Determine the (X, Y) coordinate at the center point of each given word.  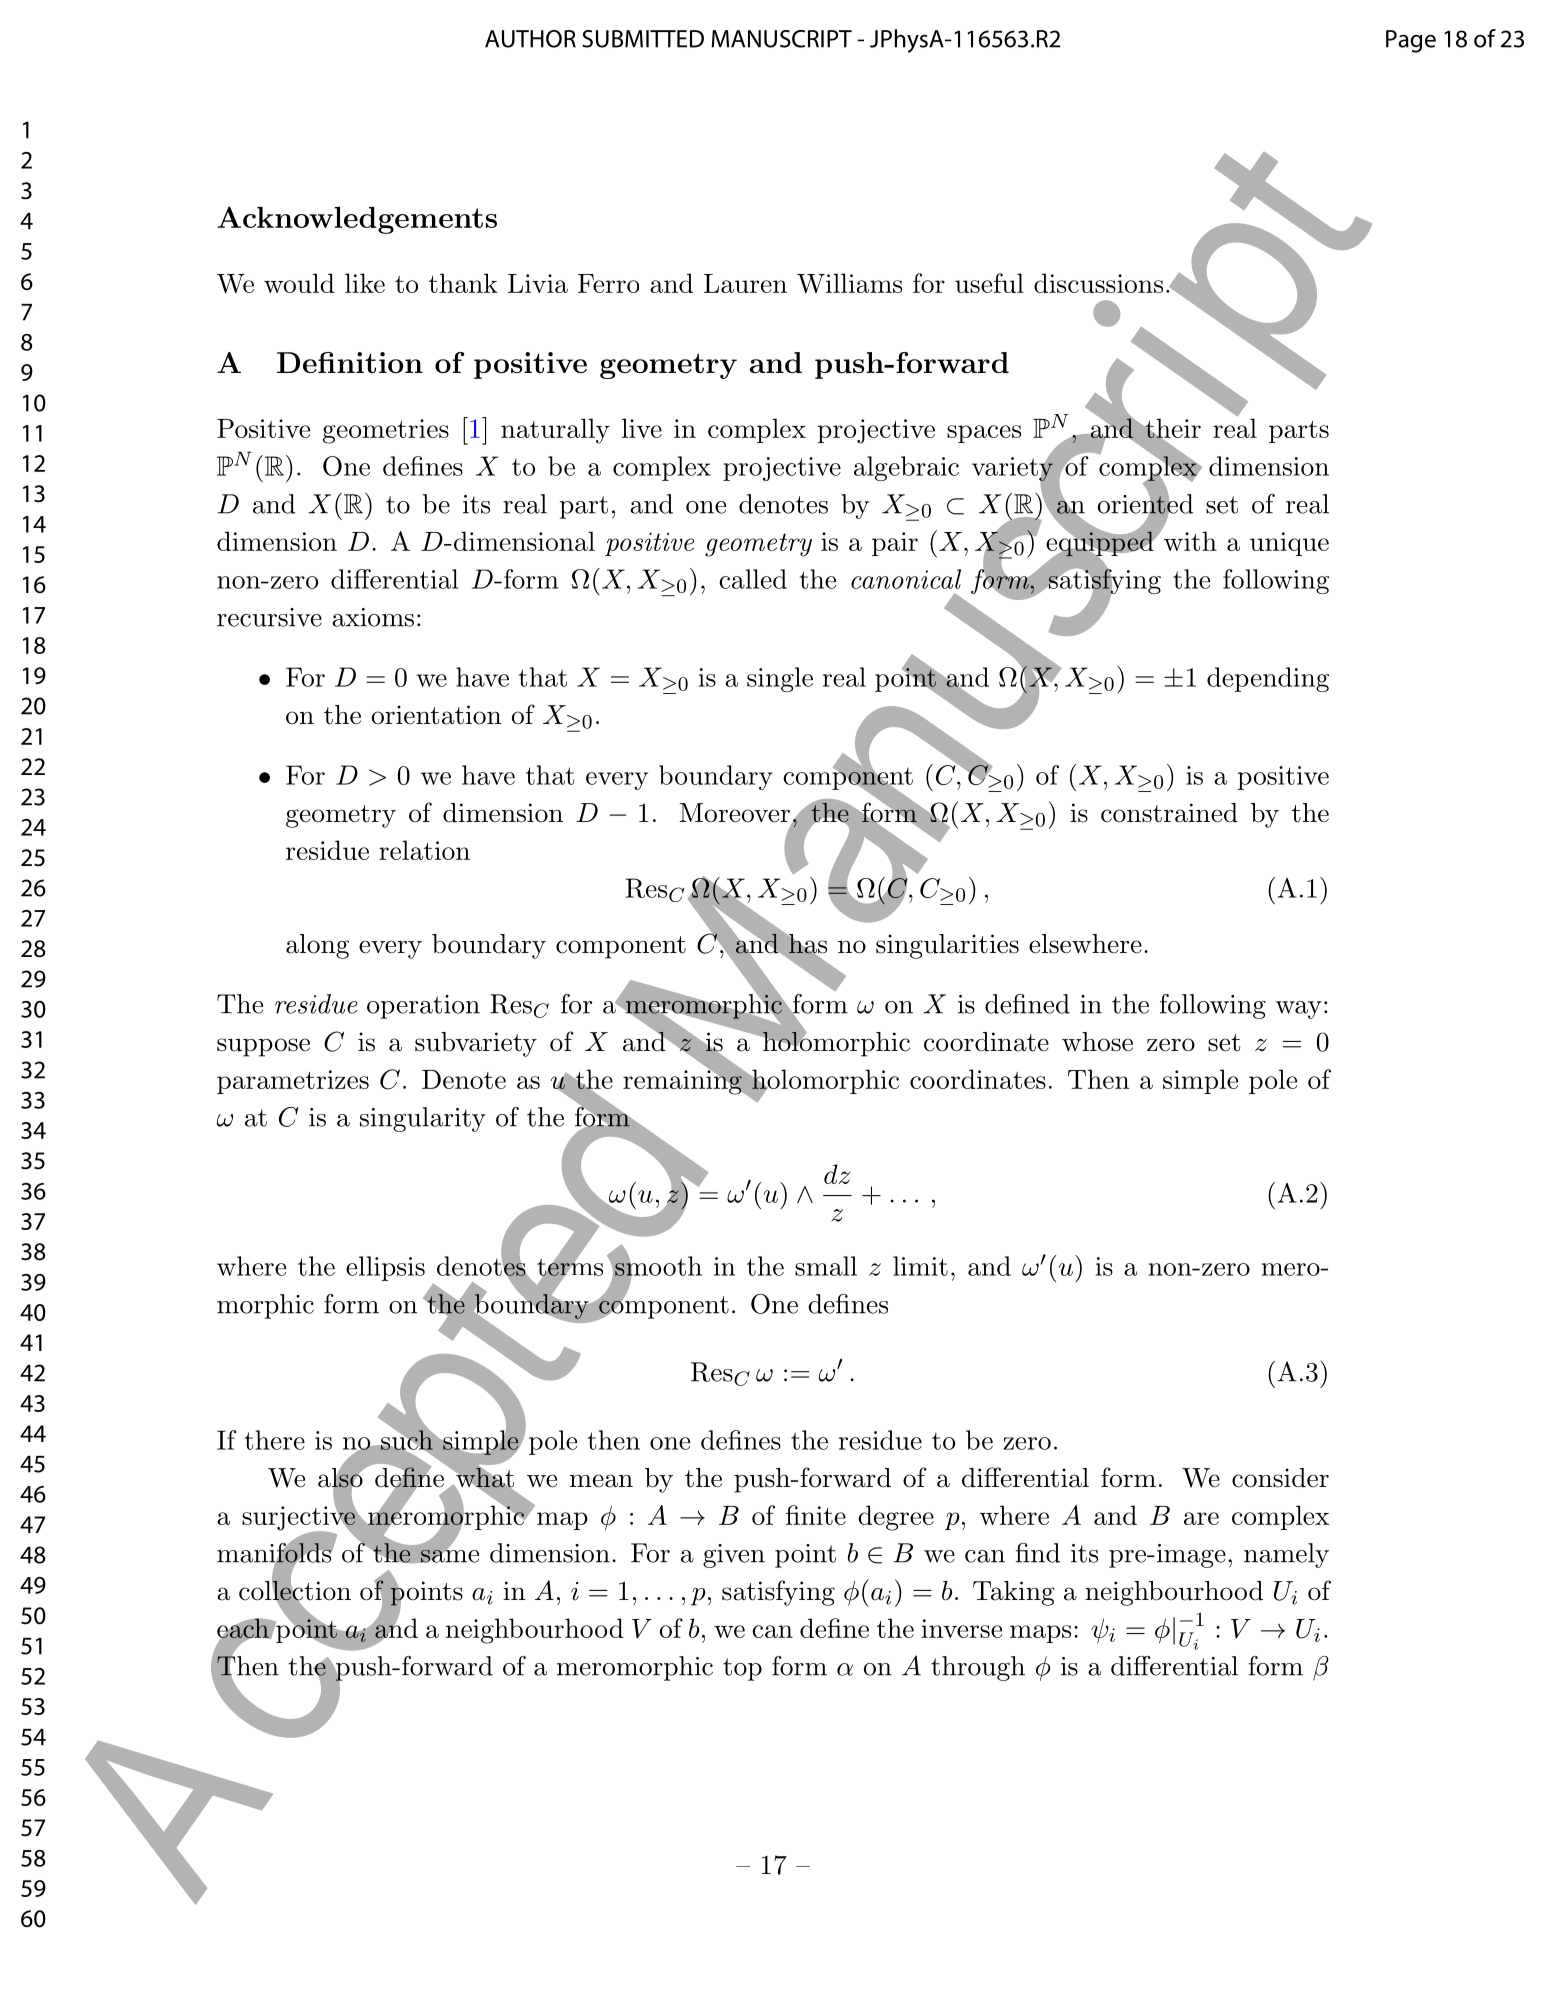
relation (424, 850)
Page (1411, 41)
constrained (1169, 813)
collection (295, 1590)
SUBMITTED (643, 39)
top (742, 1669)
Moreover (735, 814)
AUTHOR (530, 39)
